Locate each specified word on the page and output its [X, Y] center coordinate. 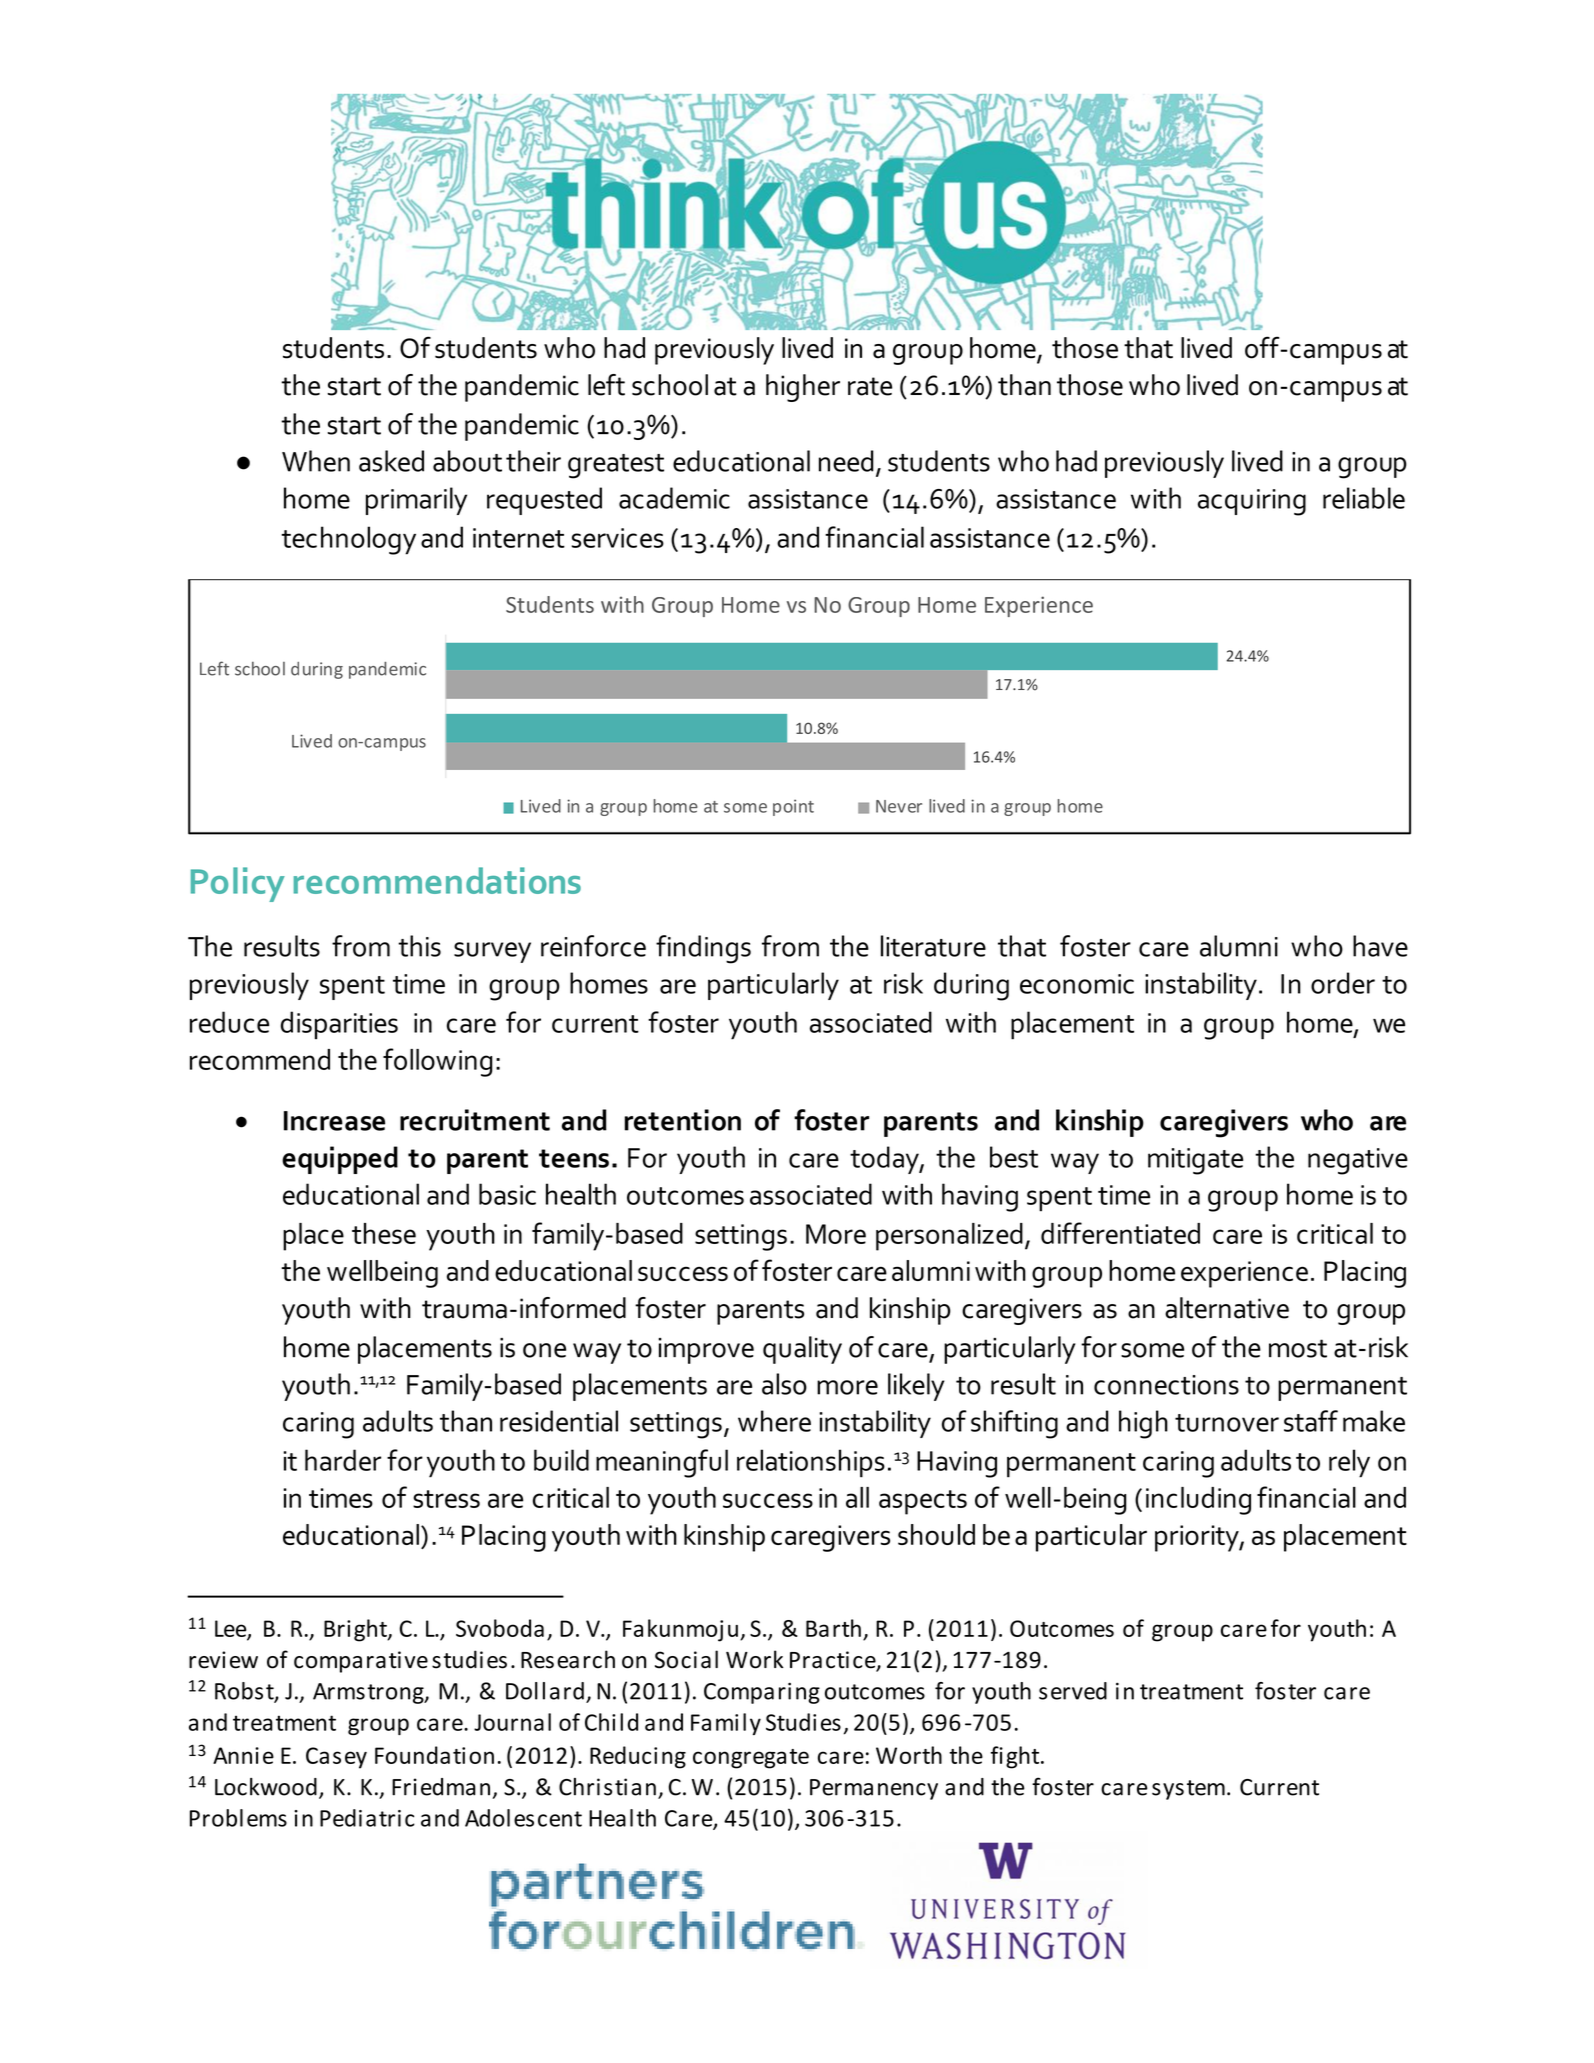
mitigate [1195, 1161]
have [1380, 946]
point [793, 807]
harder [343, 1460]
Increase [334, 1121]
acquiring [1252, 502]
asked [391, 461]
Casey [336, 1758]
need [846, 461]
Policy [238, 884]
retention [682, 1120]
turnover [1227, 1423]
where [774, 1421]
